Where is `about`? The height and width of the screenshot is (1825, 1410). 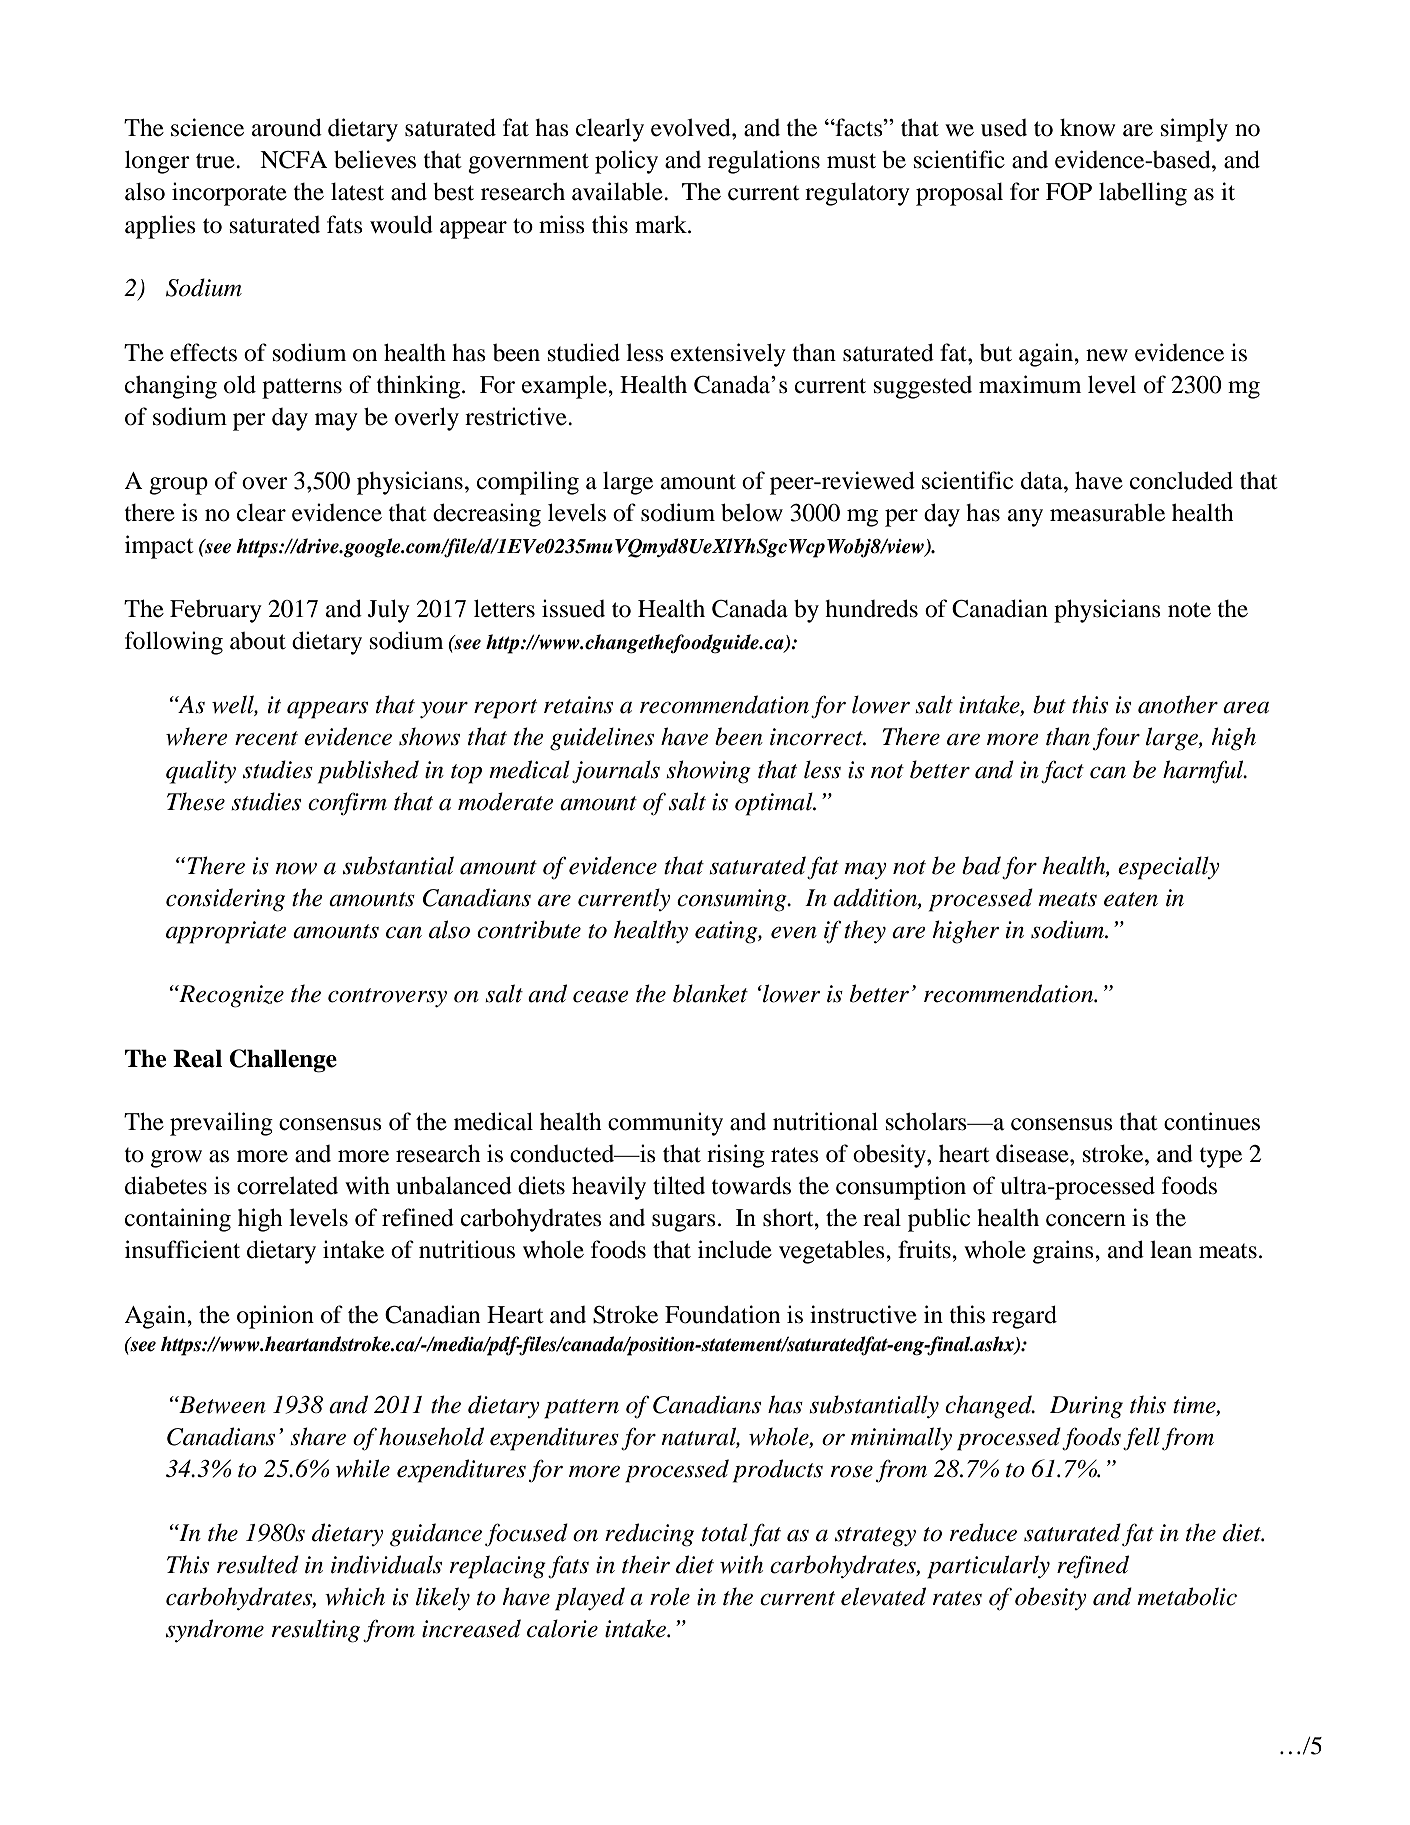
about is located at coordinates (258, 641).
